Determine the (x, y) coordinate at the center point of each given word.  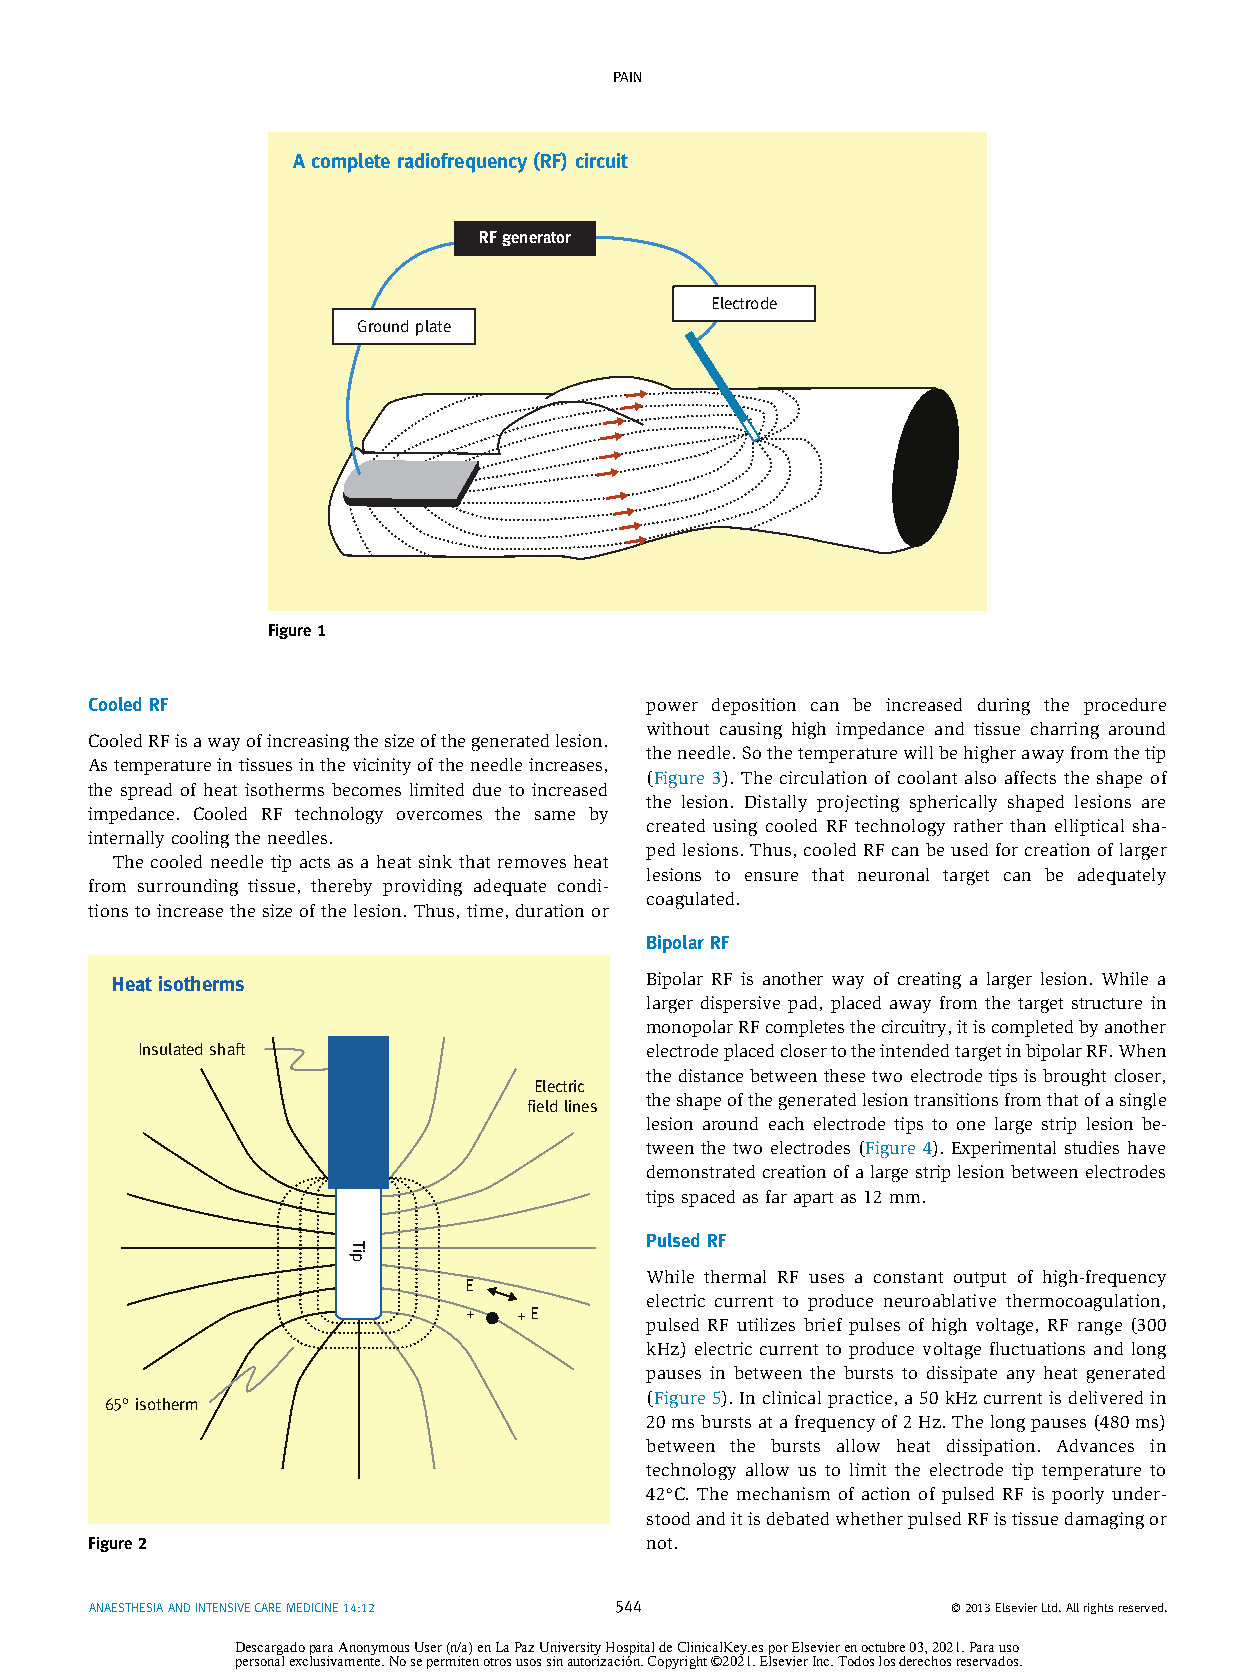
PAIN (627, 77)
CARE (268, 1607)
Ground (383, 326)
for (1007, 849)
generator (536, 239)
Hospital (631, 1649)
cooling (200, 839)
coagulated (690, 900)
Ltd (1051, 1607)
